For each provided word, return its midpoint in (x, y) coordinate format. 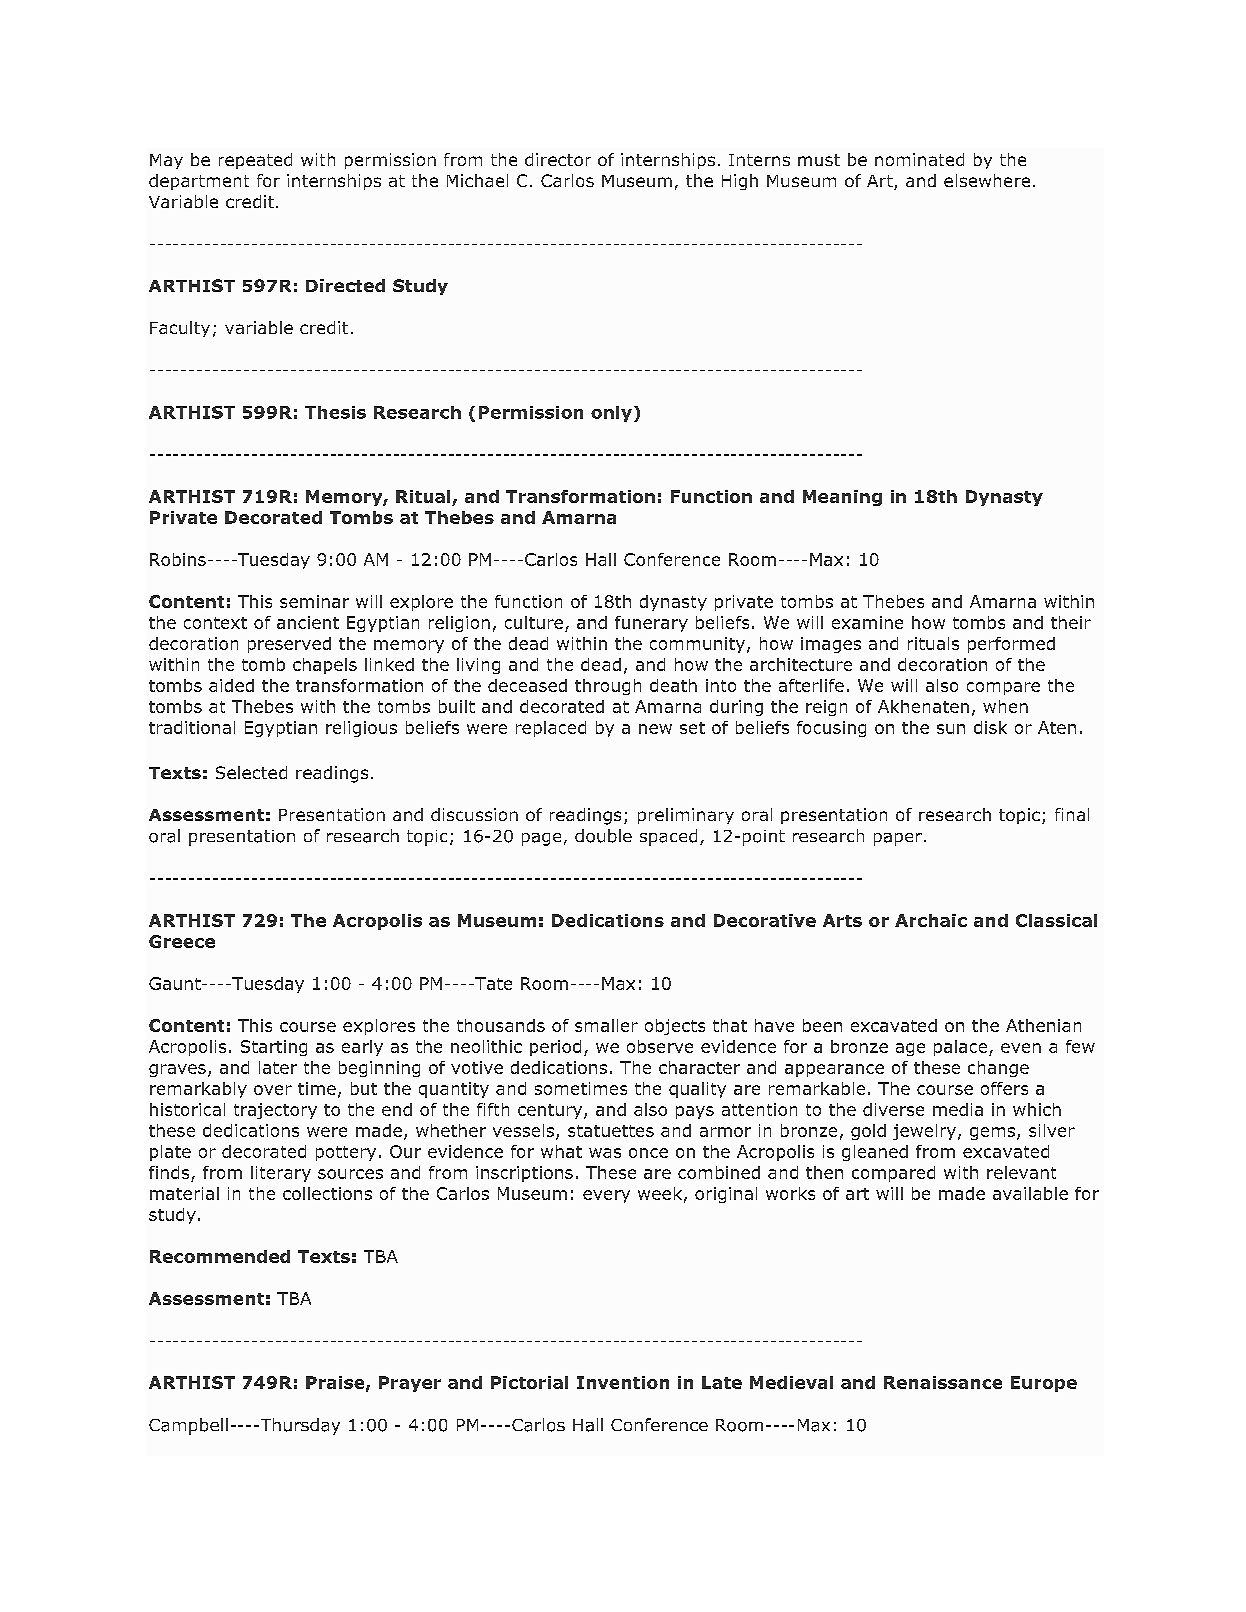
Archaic (931, 920)
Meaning (842, 498)
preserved (289, 645)
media (958, 1109)
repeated (255, 161)
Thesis (335, 412)
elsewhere (987, 180)
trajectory (275, 1111)
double (603, 836)
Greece (182, 941)
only (611, 414)
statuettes (611, 1131)
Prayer (410, 1384)
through (608, 687)
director (558, 159)
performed (1011, 645)
